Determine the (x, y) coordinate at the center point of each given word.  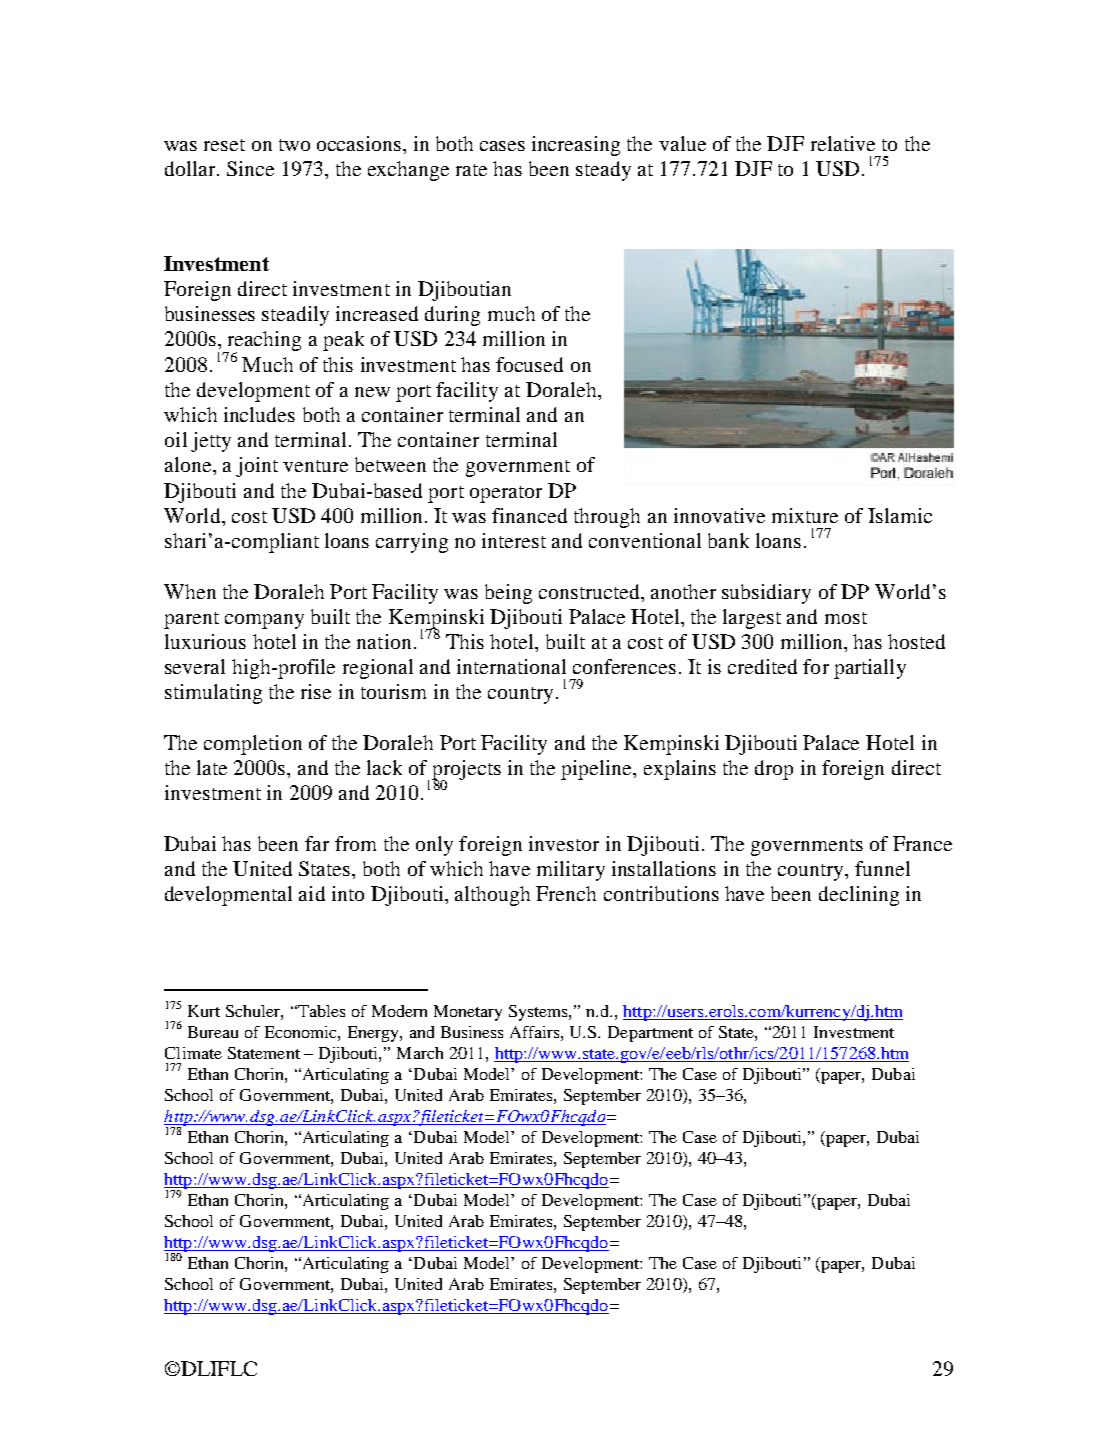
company (264, 621)
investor (564, 843)
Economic (302, 1032)
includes (259, 414)
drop (774, 770)
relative (843, 143)
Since (250, 168)
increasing (576, 146)
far (317, 843)
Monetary (468, 1013)
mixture (805, 515)
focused (529, 364)
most (846, 618)
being (508, 594)
